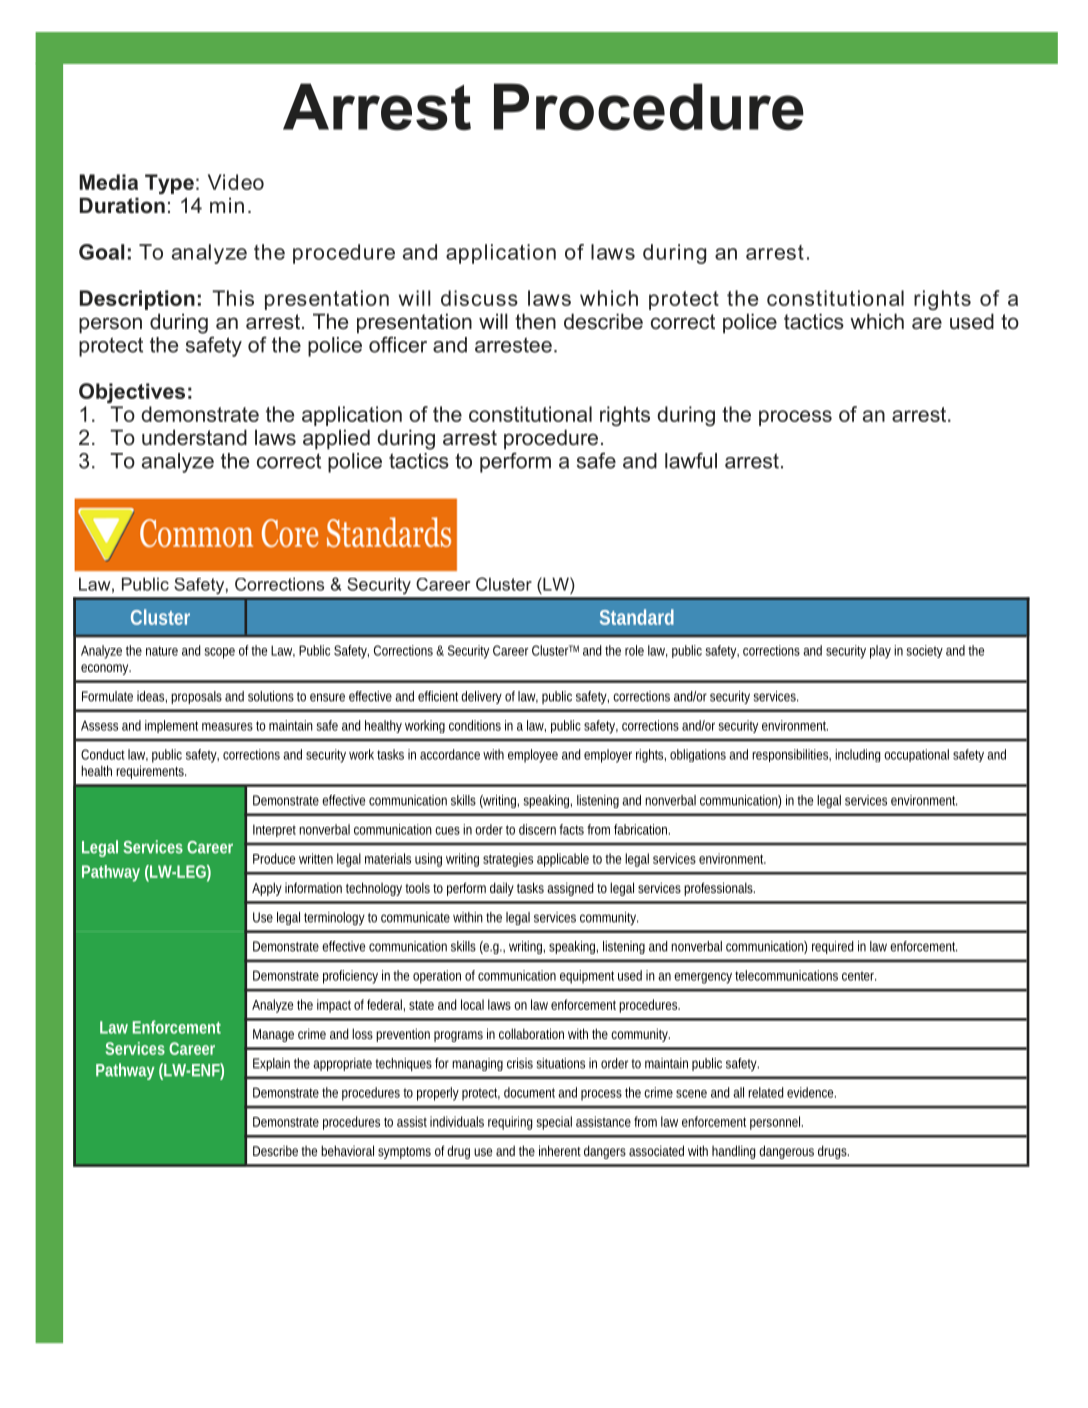 This page has height=1408, width=1088. I want to click on requiring, so click(510, 1123).
